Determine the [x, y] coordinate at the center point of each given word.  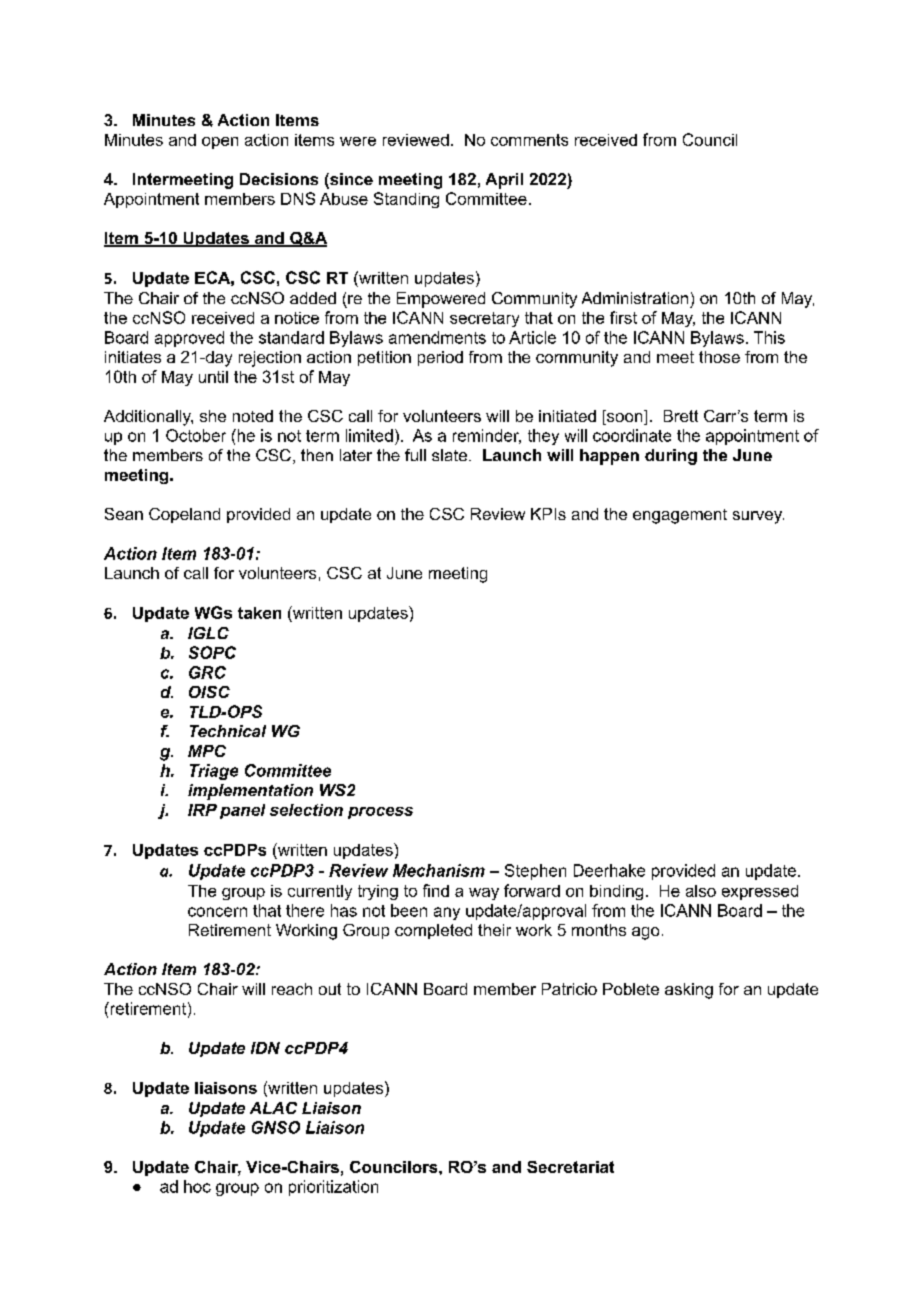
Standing [406, 200]
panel [242, 811]
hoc [197, 1186]
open [220, 143]
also [701, 891]
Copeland [184, 515]
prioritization [333, 1188]
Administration [635, 298]
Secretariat [570, 1167]
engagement [680, 516]
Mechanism [439, 870]
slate [449, 455]
